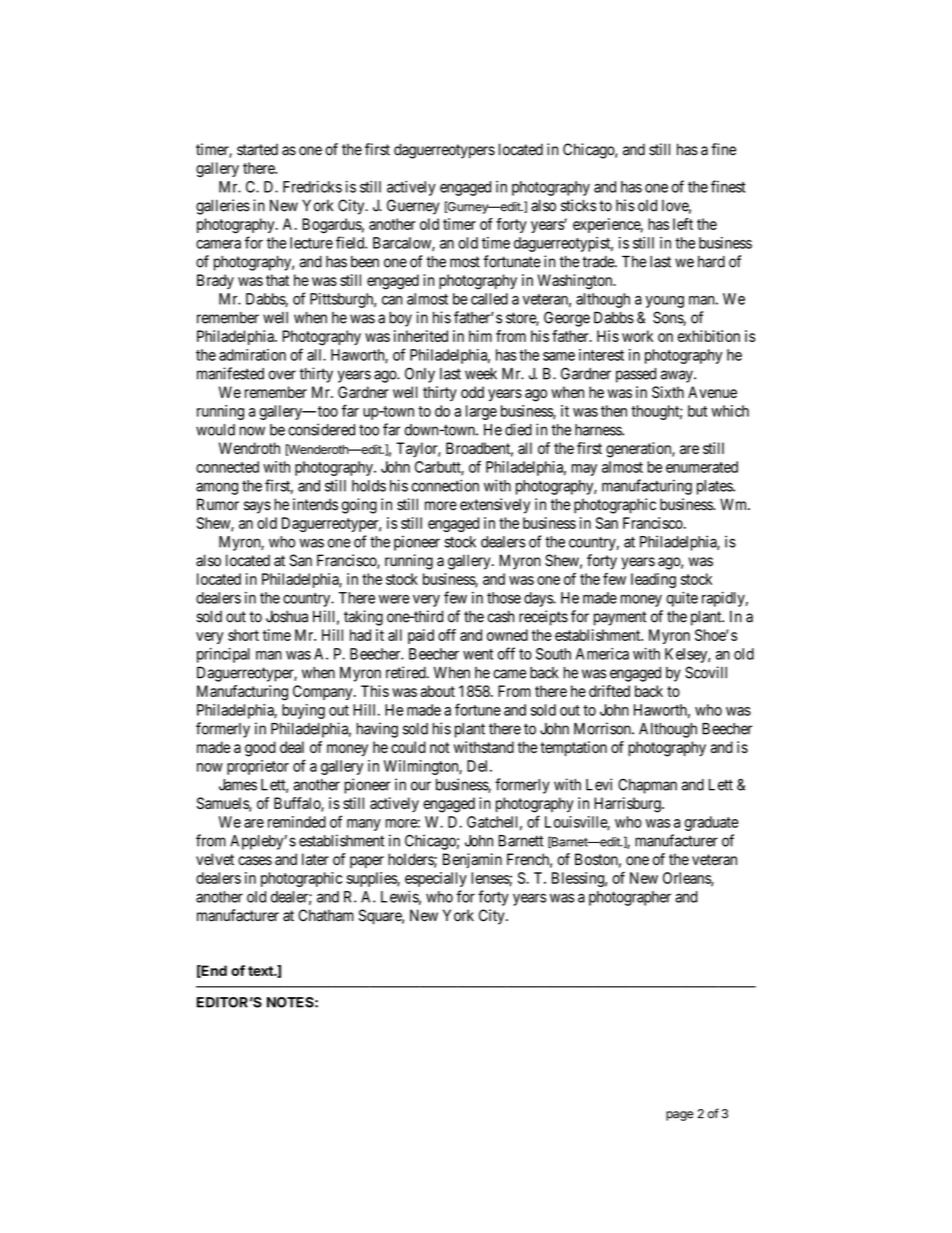 The height and width of the document is (1233, 952). Describe the element at coordinates (512, 261) in the document. I see `fortunate` at that location.
